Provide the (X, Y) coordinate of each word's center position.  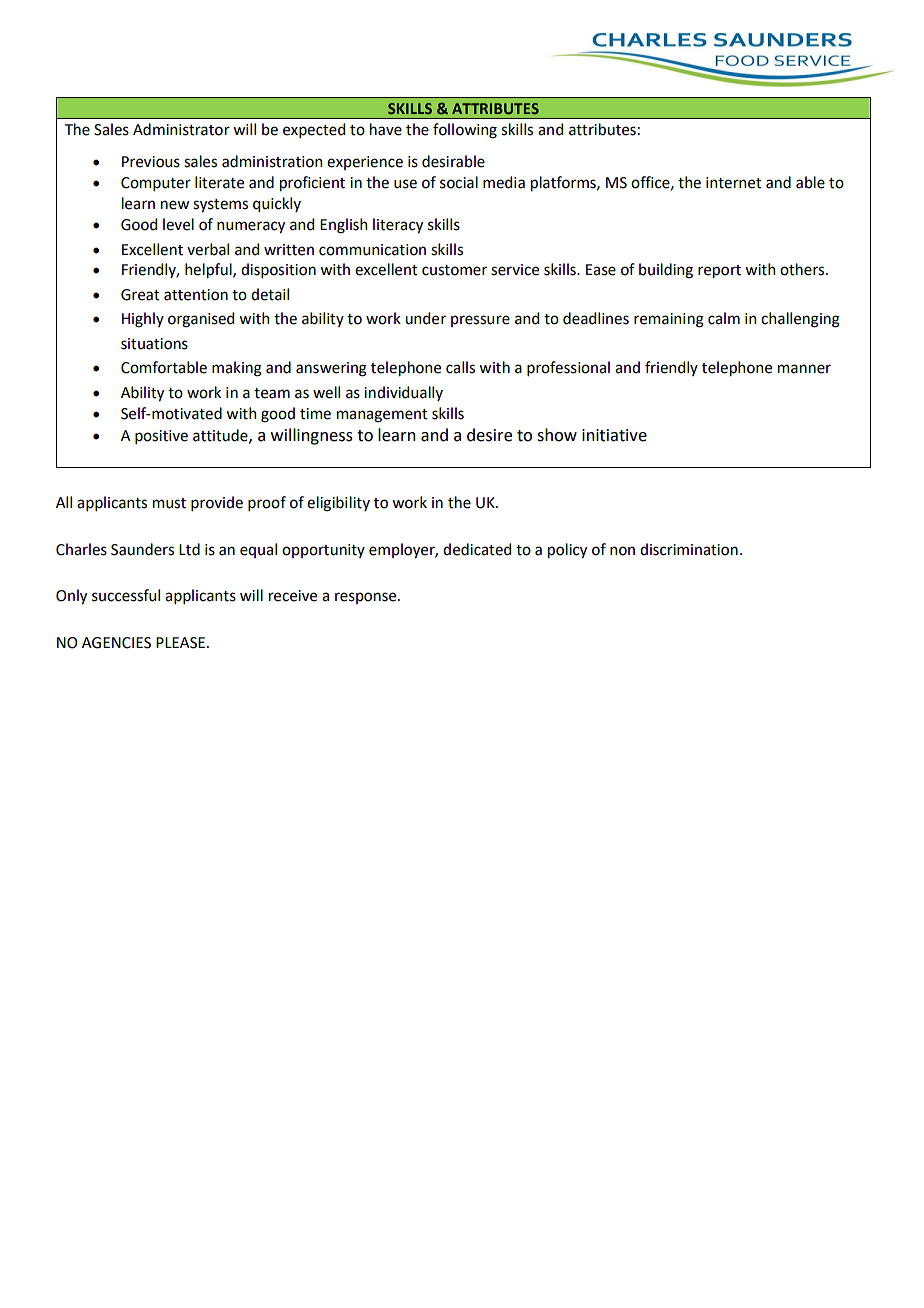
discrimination (689, 549)
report (719, 271)
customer (454, 270)
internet (734, 183)
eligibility (338, 504)
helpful (209, 270)
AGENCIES (116, 643)
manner (804, 369)
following (465, 131)
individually (403, 393)
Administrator (181, 129)
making (237, 369)
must (169, 503)
